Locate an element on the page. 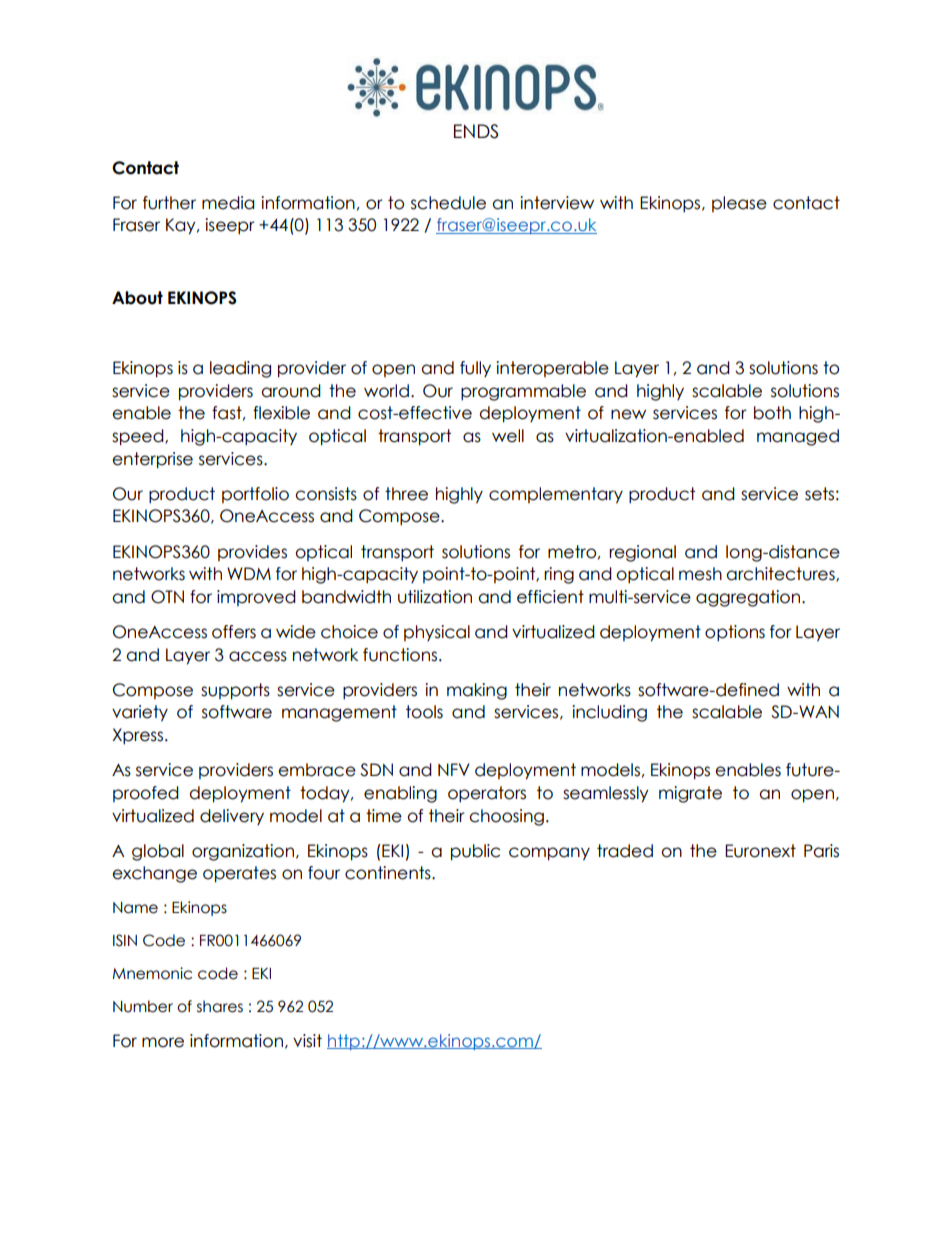 The height and width of the page is (1233, 952). both is located at coordinates (772, 413).
